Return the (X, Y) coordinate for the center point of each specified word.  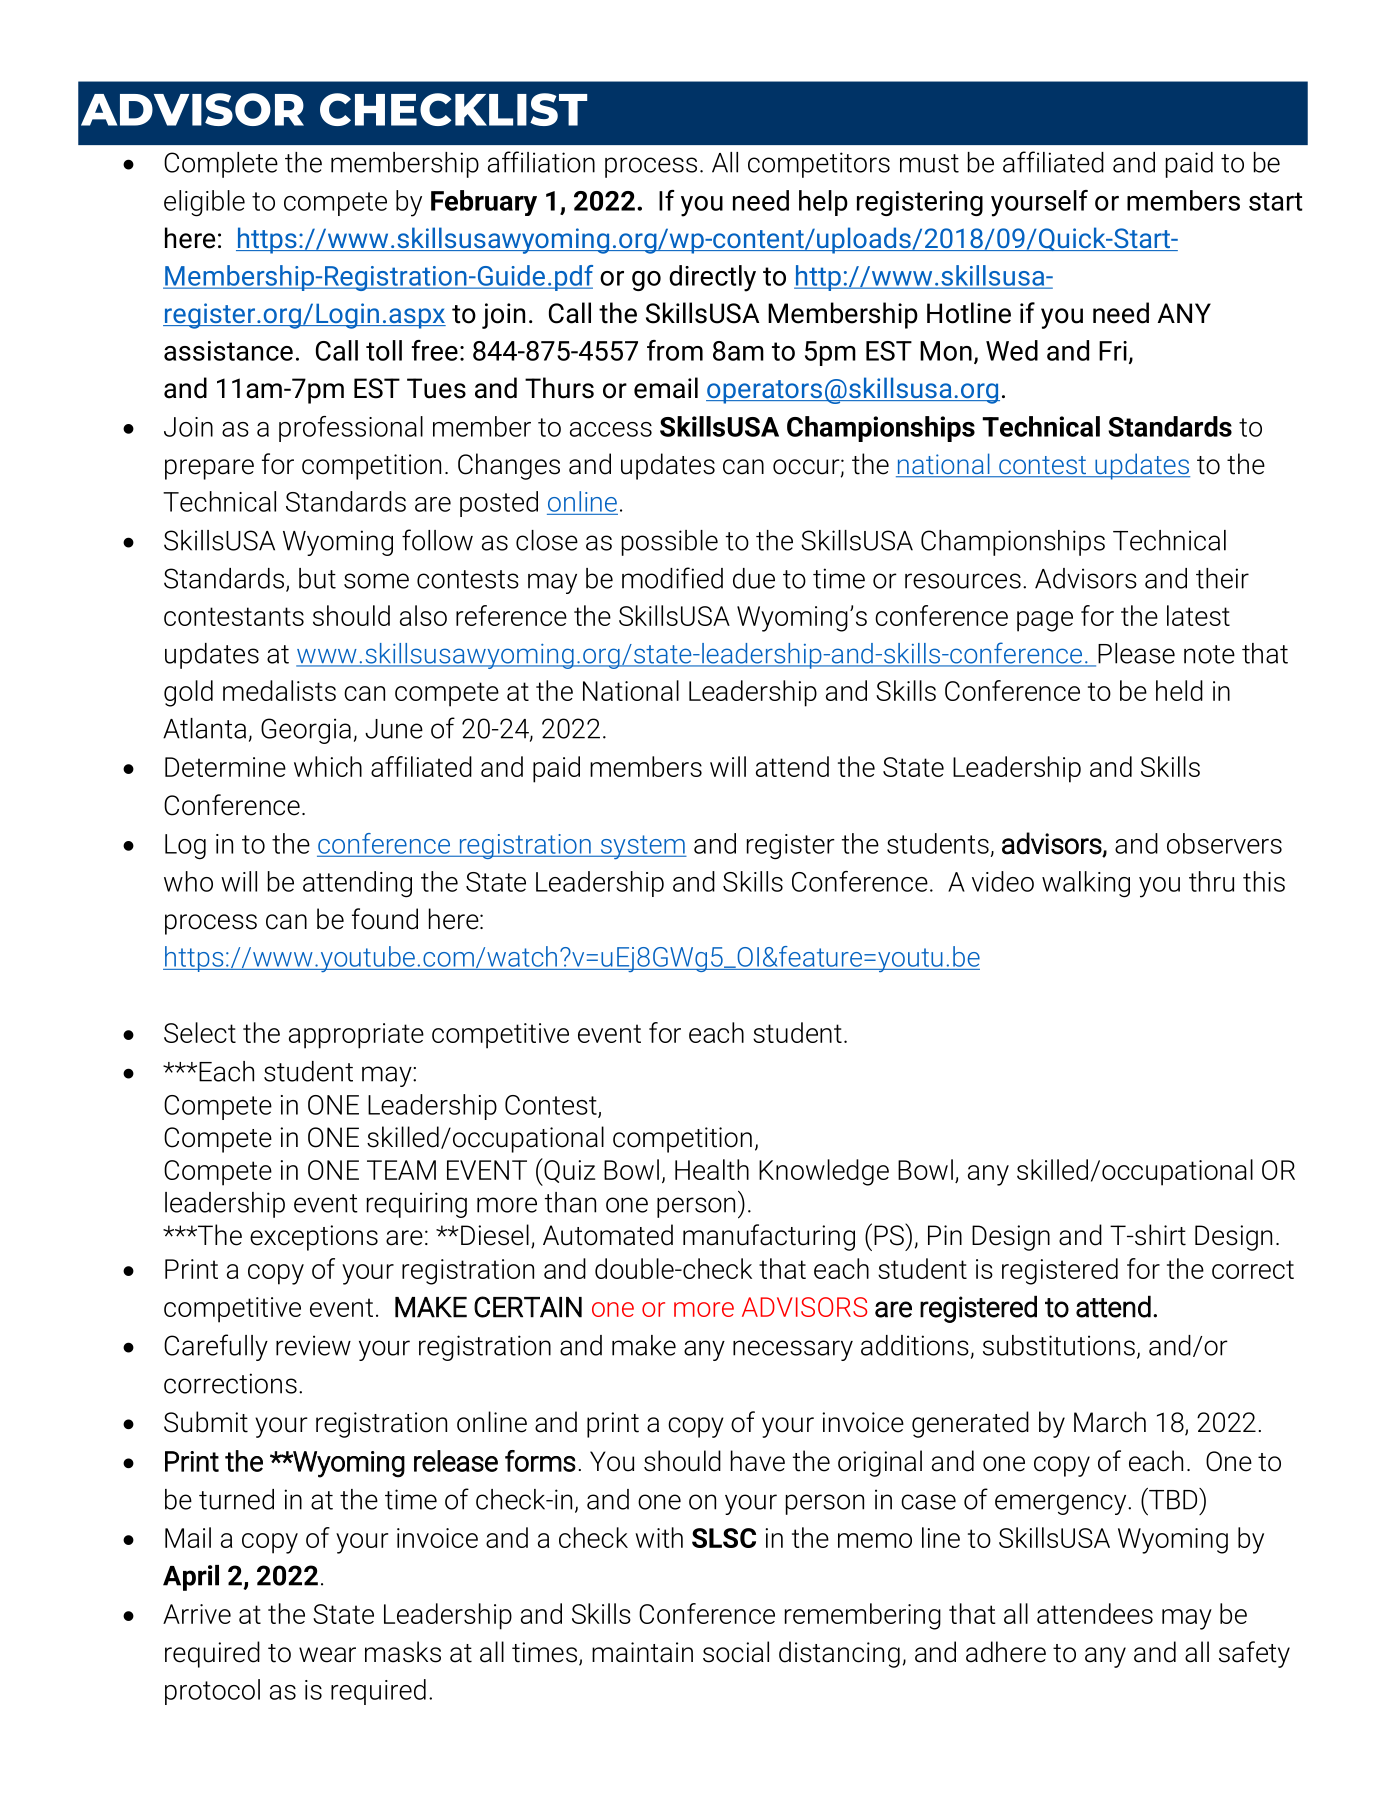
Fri (1113, 351)
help (823, 203)
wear (327, 1655)
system (642, 847)
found (385, 919)
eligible (204, 203)
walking (1086, 884)
